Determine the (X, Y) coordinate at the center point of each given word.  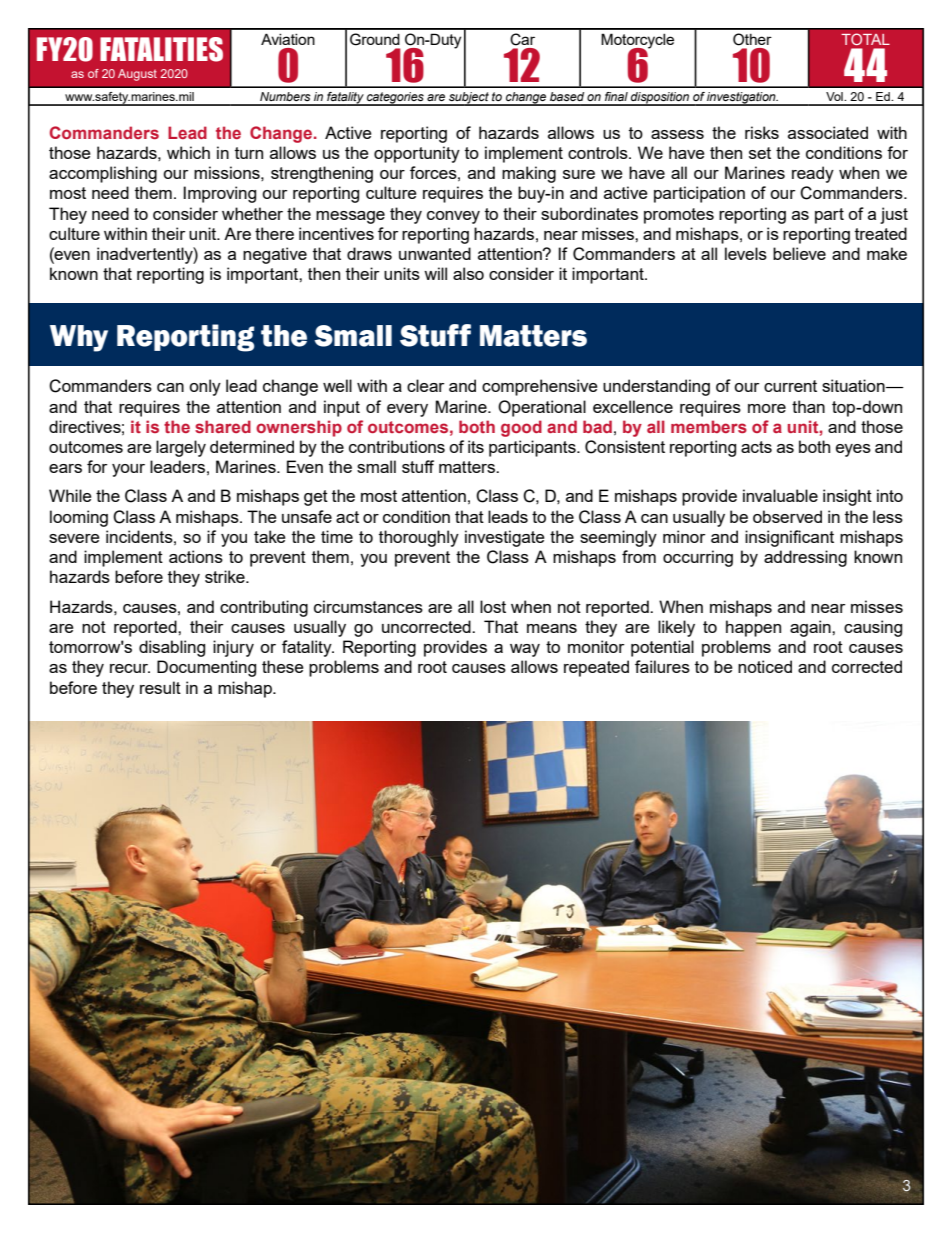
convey (453, 217)
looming (79, 518)
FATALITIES (161, 49)
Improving (219, 194)
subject (469, 99)
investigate (505, 538)
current (790, 386)
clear (426, 385)
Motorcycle (637, 42)
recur (130, 668)
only (205, 387)
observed (787, 516)
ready (813, 174)
